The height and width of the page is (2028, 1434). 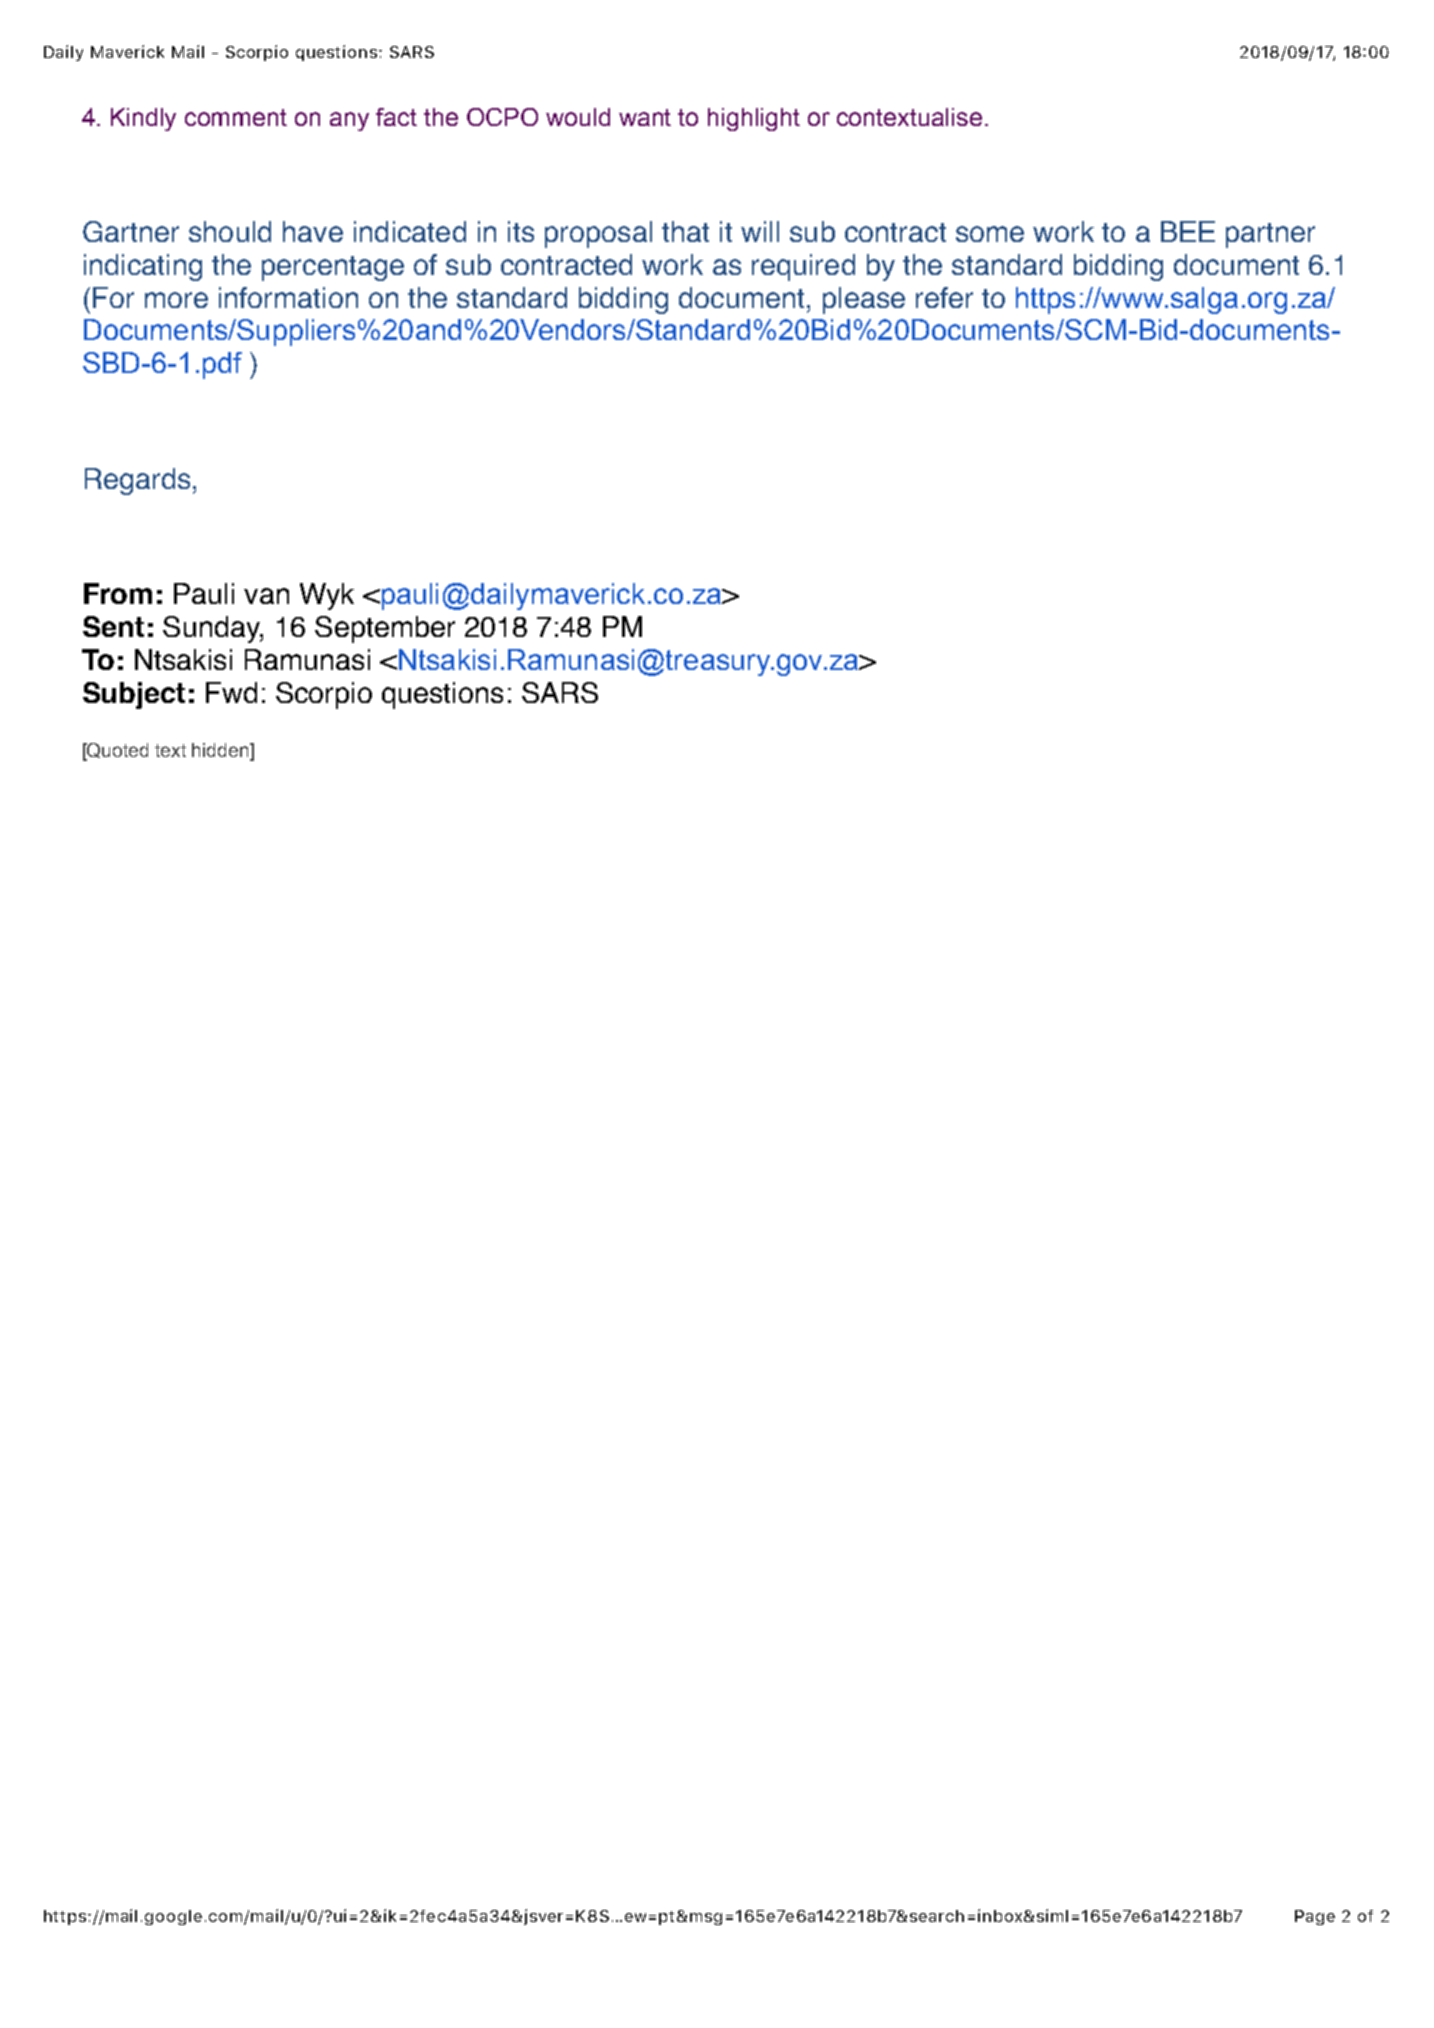 I want to click on hidden, so click(x=221, y=750).
